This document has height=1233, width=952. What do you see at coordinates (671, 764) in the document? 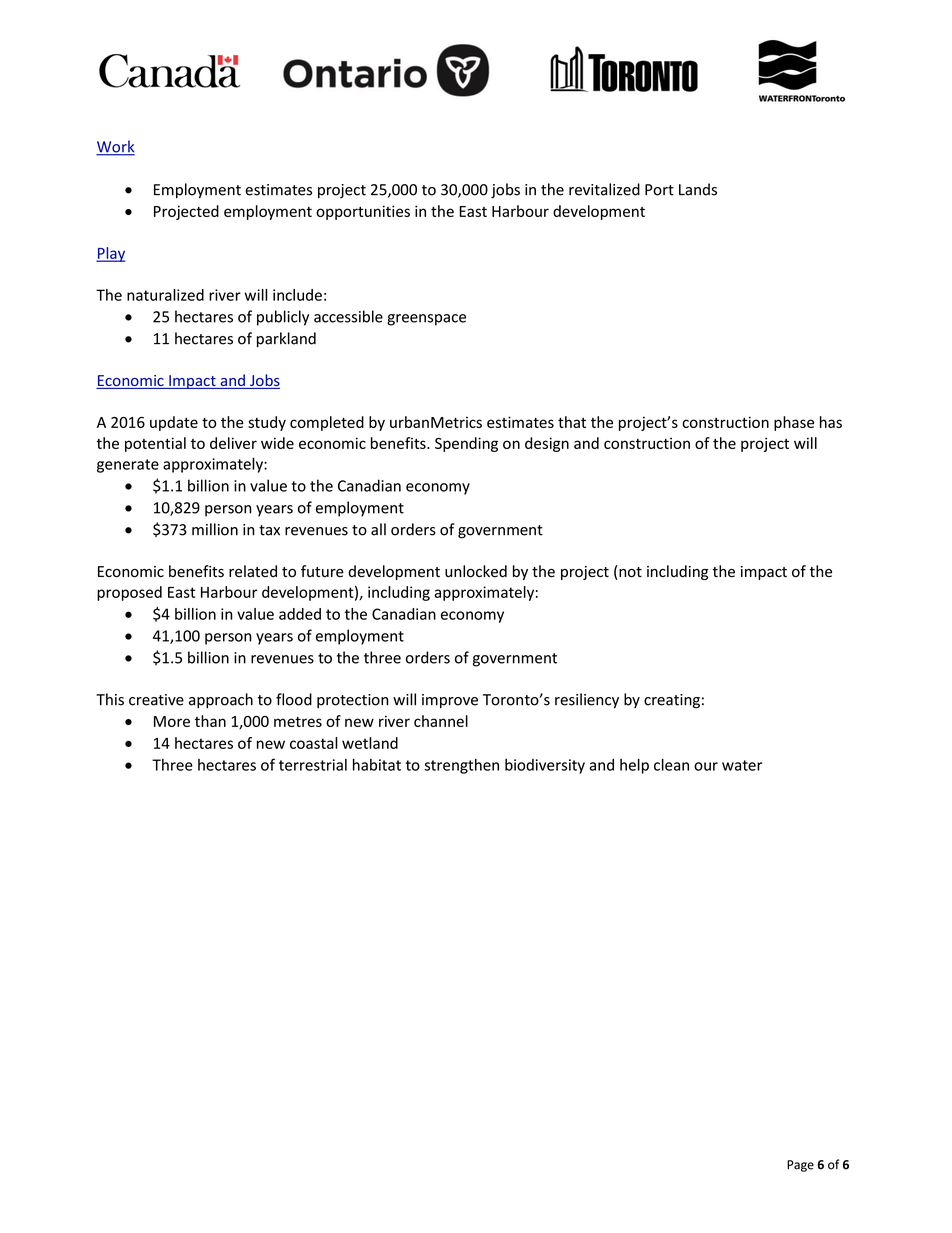
I see `clean` at bounding box center [671, 764].
